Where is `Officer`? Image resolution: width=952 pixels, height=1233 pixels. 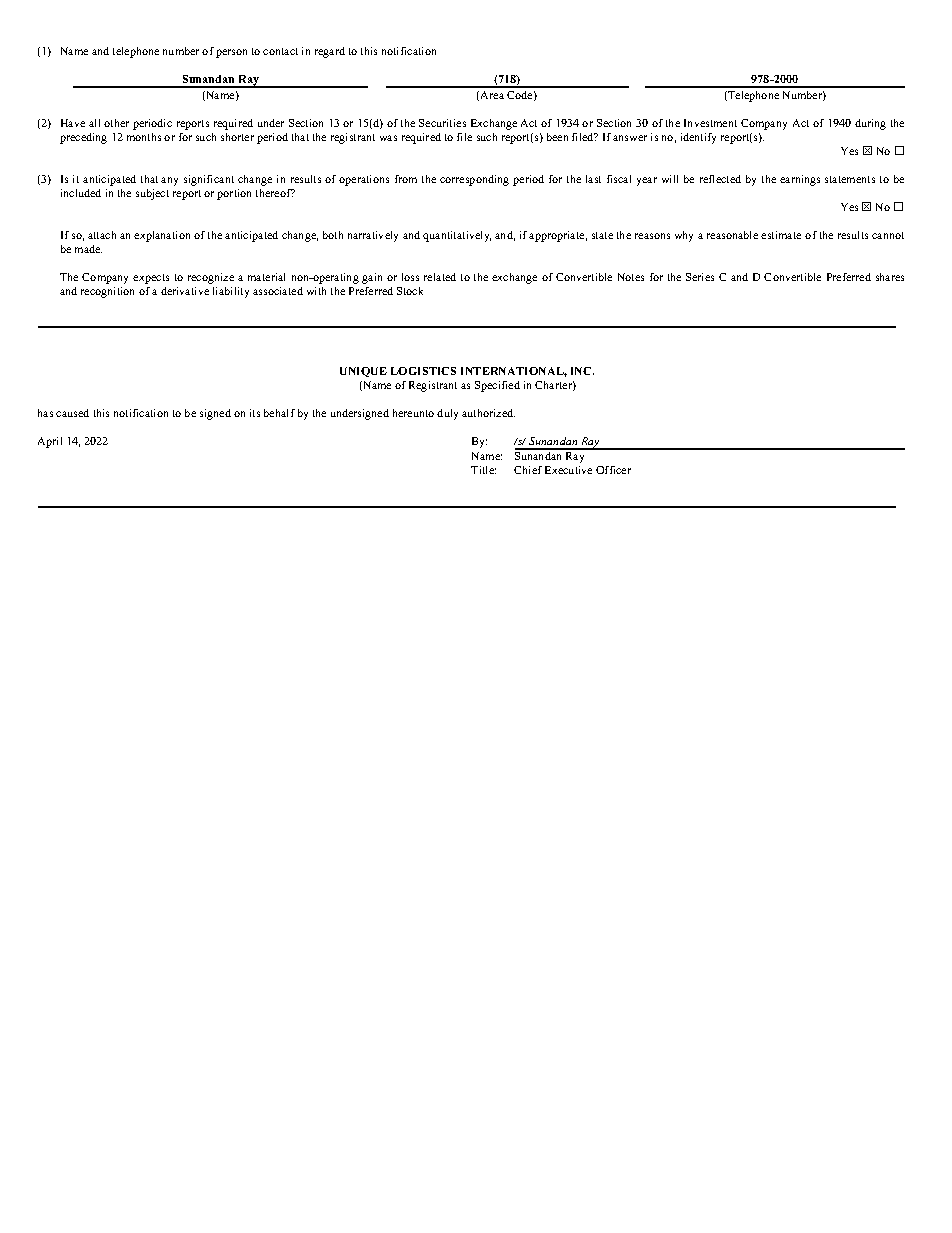 Officer is located at coordinates (613, 470).
